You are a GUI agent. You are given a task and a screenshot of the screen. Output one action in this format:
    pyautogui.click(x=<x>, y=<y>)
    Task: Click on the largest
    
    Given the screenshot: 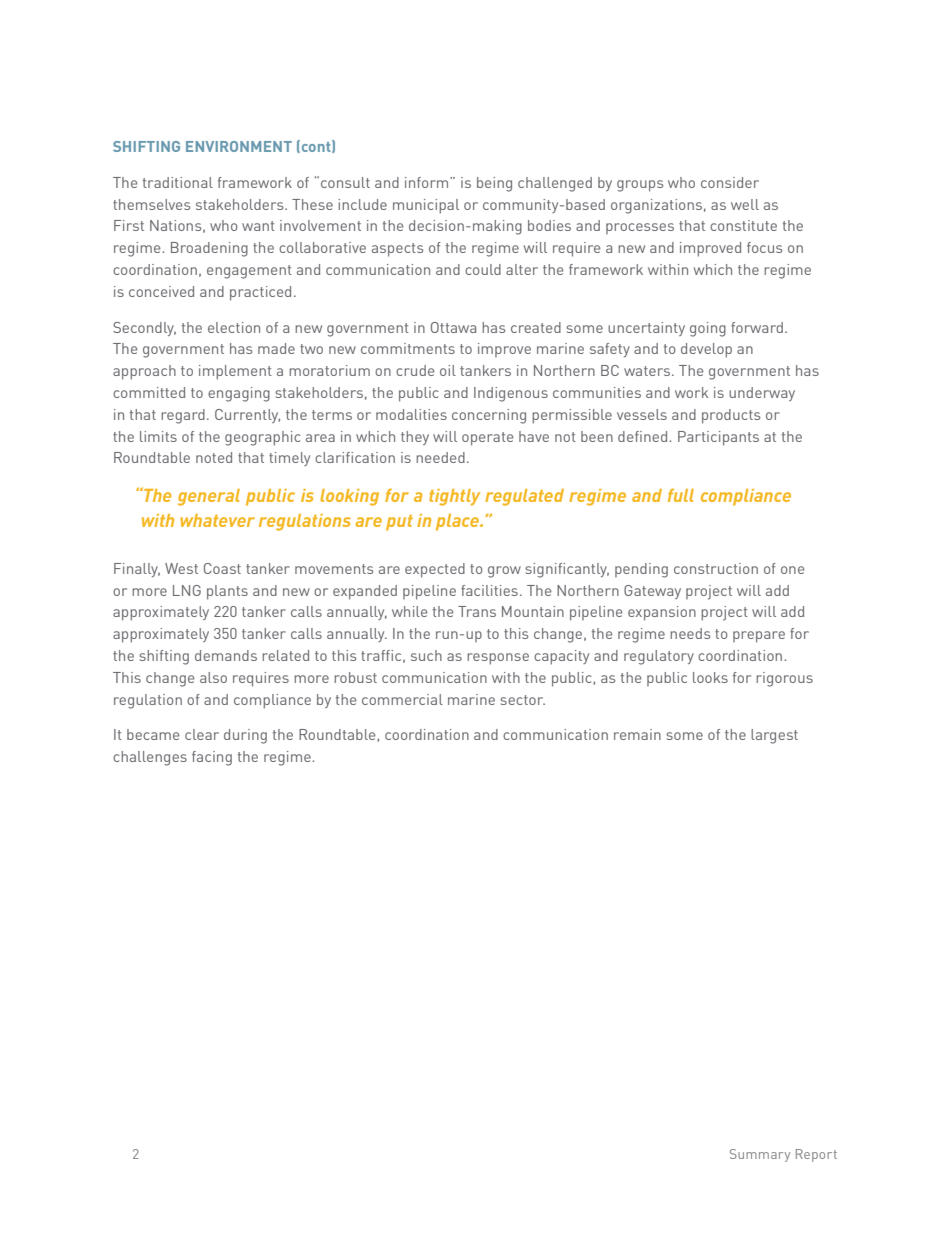 What is the action you would take?
    pyautogui.click(x=774, y=736)
